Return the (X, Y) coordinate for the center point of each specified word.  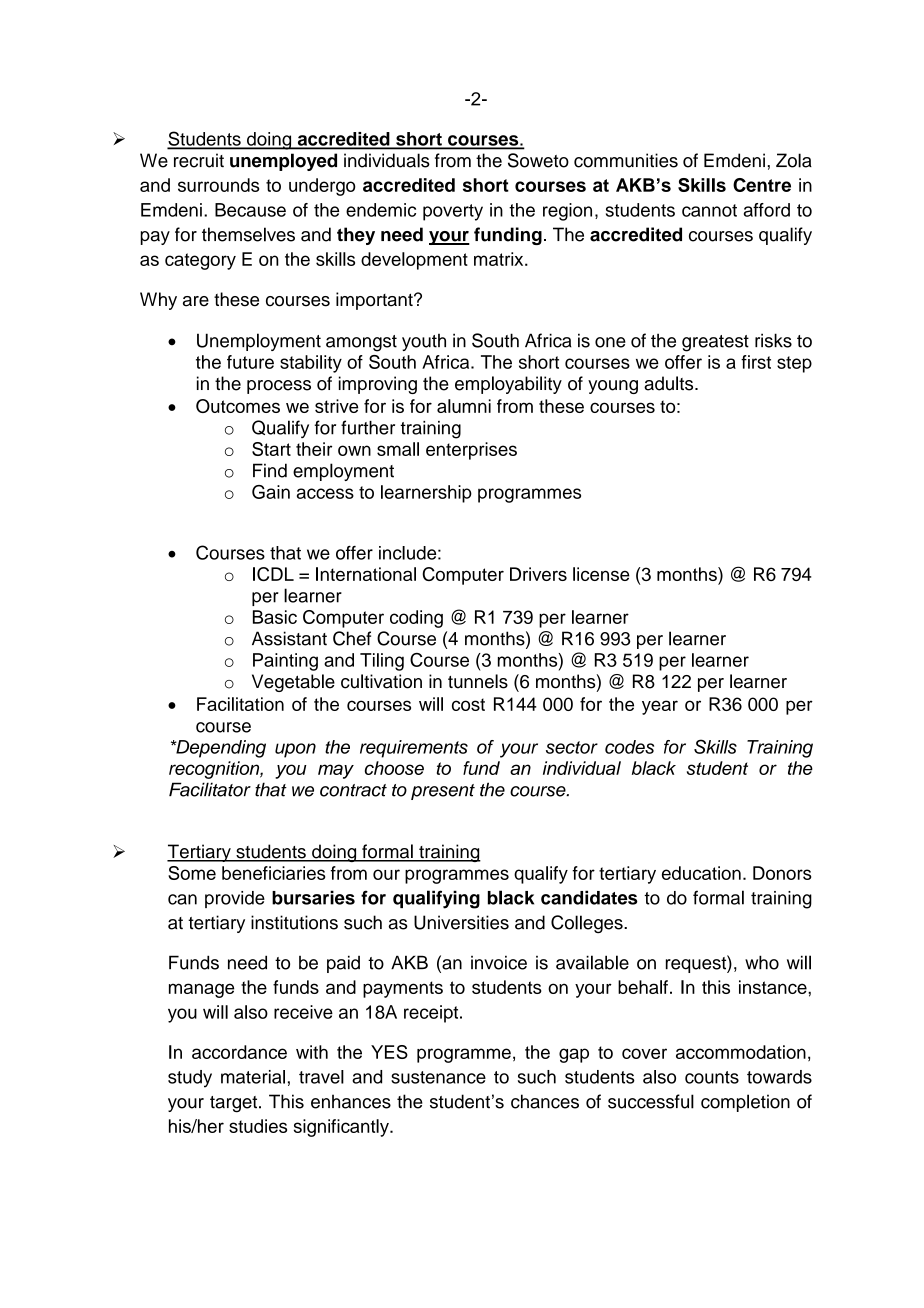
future (250, 362)
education (701, 873)
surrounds (218, 185)
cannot (709, 210)
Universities (461, 922)
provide (235, 899)
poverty (453, 212)
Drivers (538, 574)
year (660, 707)
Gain (271, 492)
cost (468, 704)
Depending (220, 749)
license (601, 574)
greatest (715, 343)
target (235, 1104)
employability (508, 385)
